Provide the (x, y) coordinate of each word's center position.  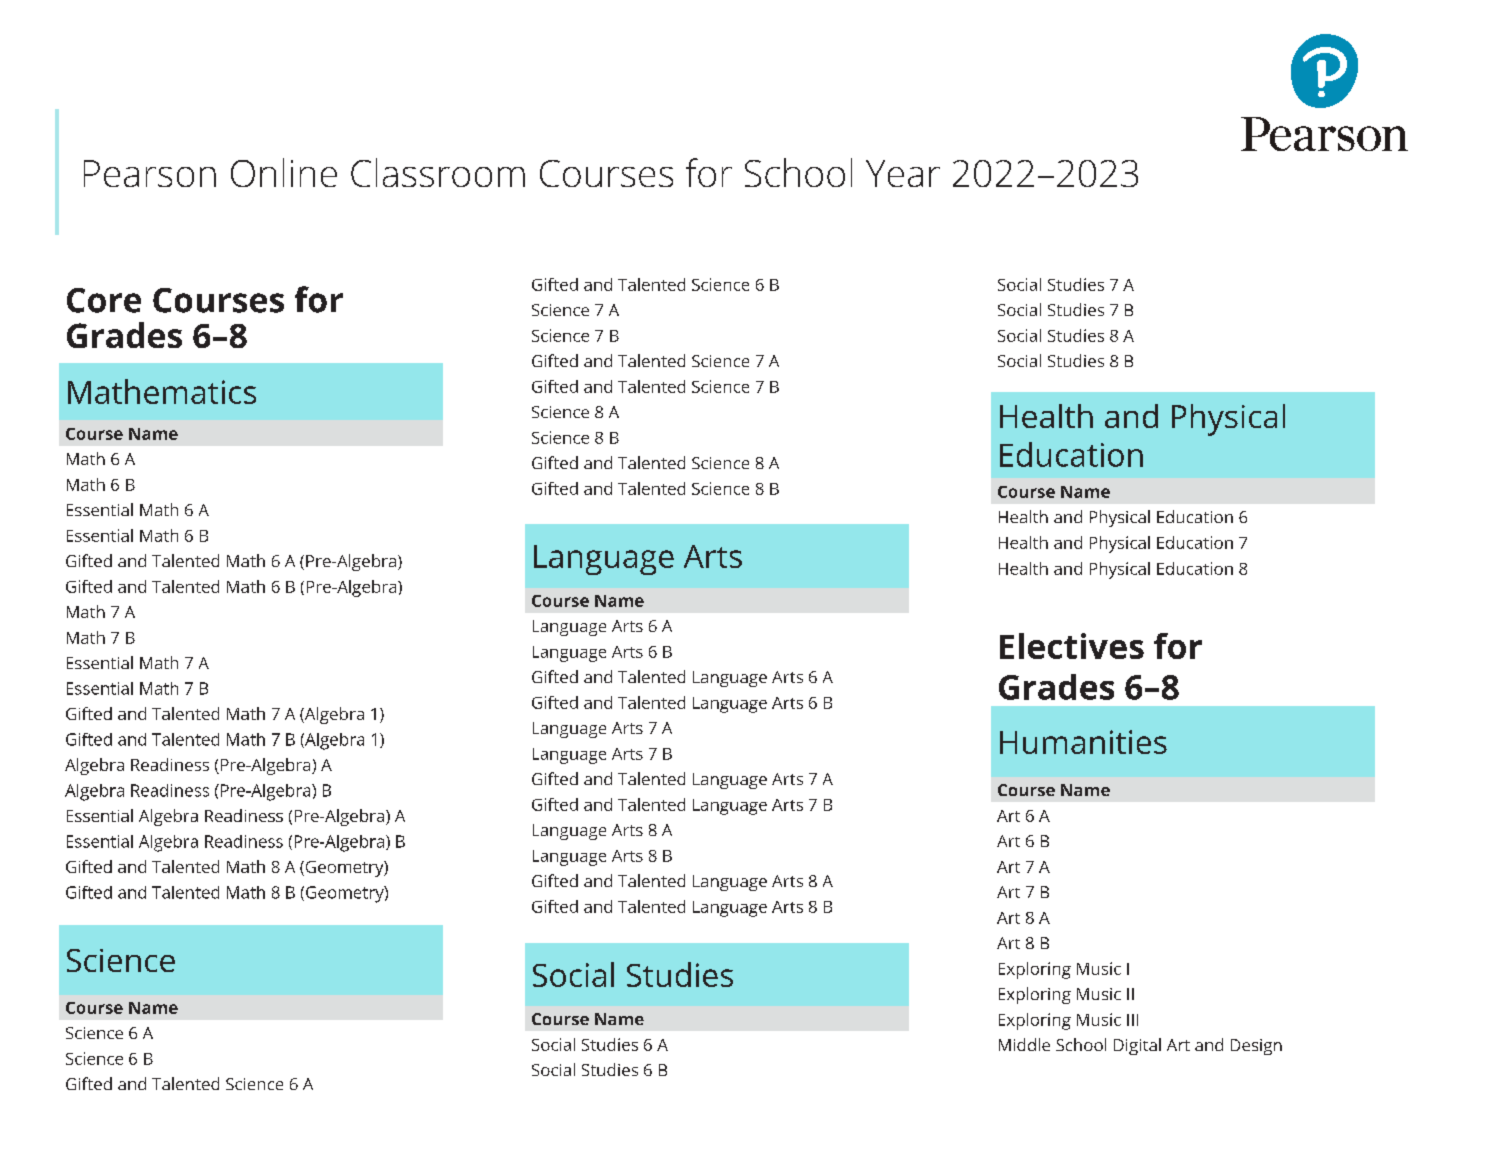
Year (903, 173)
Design (1256, 1047)
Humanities (1083, 742)
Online (284, 172)
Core (104, 300)
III (1132, 1020)
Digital (1137, 1046)
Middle (1024, 1044)
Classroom (438, 172)
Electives (1072, 646)
